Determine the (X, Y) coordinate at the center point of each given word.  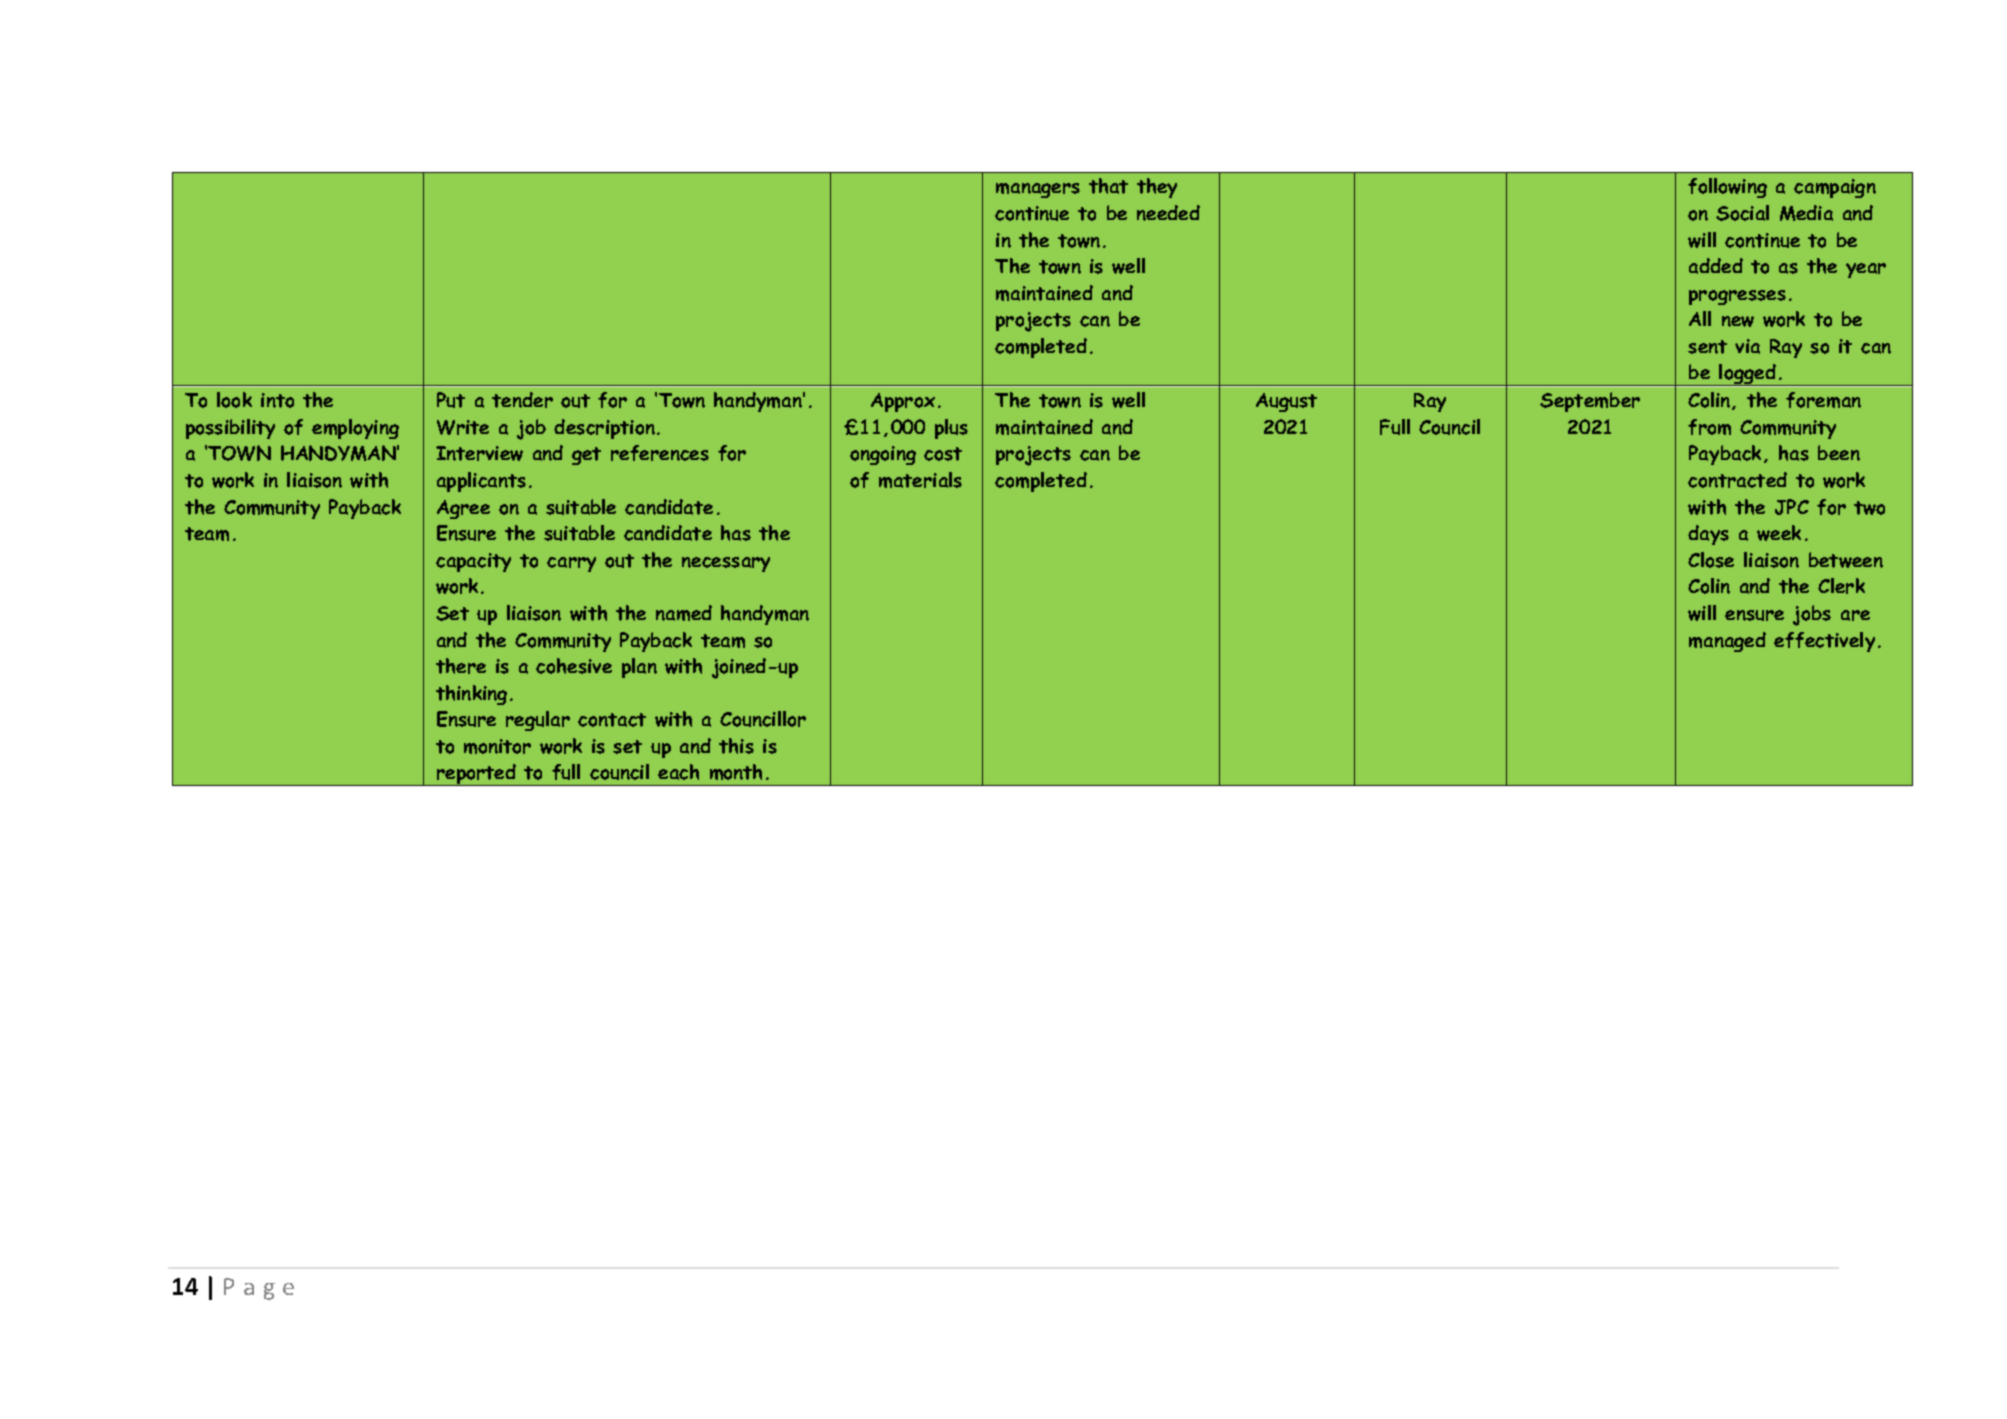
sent (1707, 347)
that (1108, 186)
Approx (903, 402)
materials (920, 480)
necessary (726, 564)
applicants (481, 482)
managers (1038, 190)
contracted (1737, 480)
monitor (497, 746)
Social (1742, 213)
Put (451, 400)
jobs (1812, 615)
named (684, 613)
